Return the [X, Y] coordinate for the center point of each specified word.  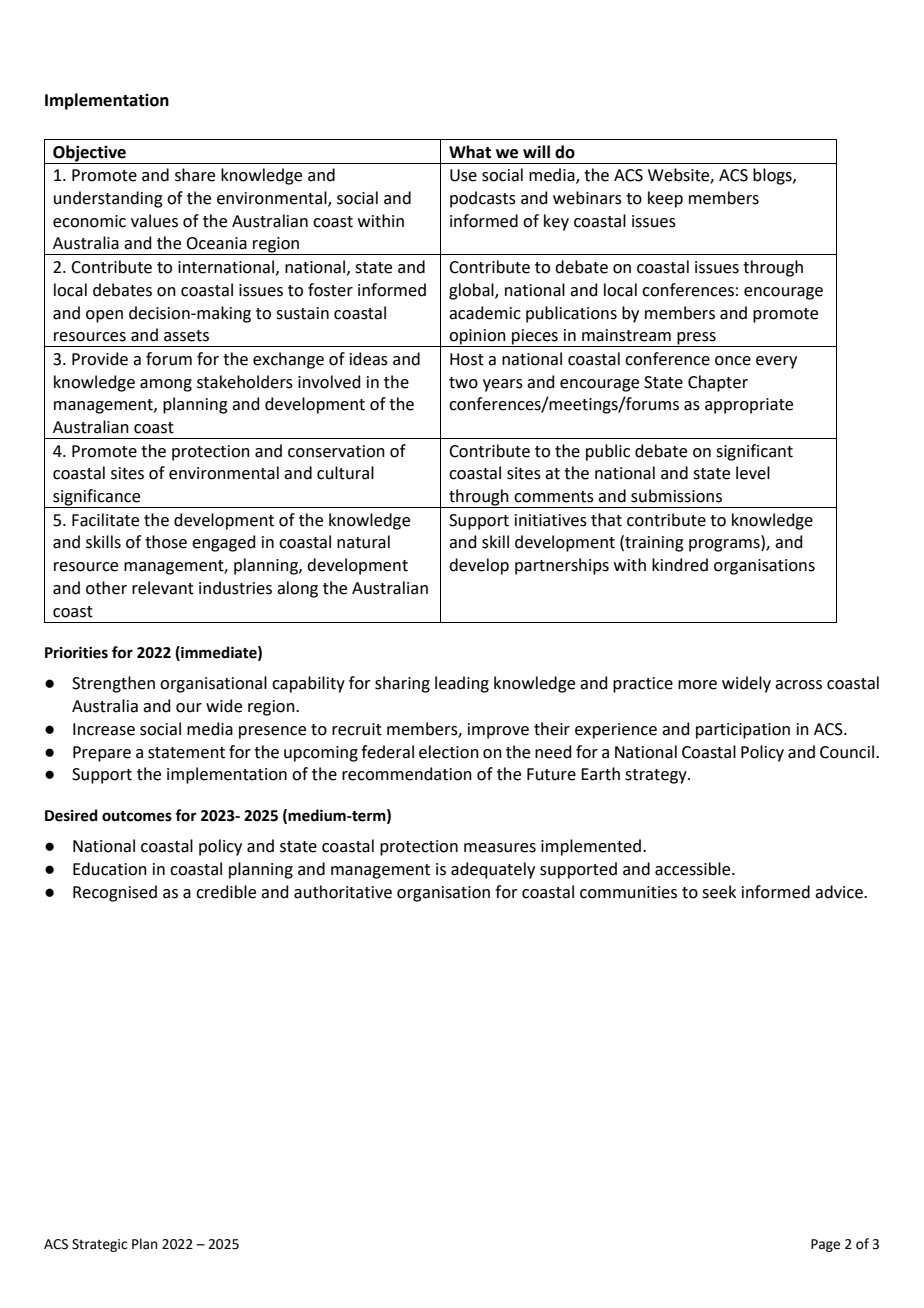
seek [719, 892]
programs [725, 545]
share [195, 175]
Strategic [99, 1245]
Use [463, 175]
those [166, 542]
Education [110, 869]
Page [825, 1245]
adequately [493, 870]
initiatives [551, 520]
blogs [773, 176]
